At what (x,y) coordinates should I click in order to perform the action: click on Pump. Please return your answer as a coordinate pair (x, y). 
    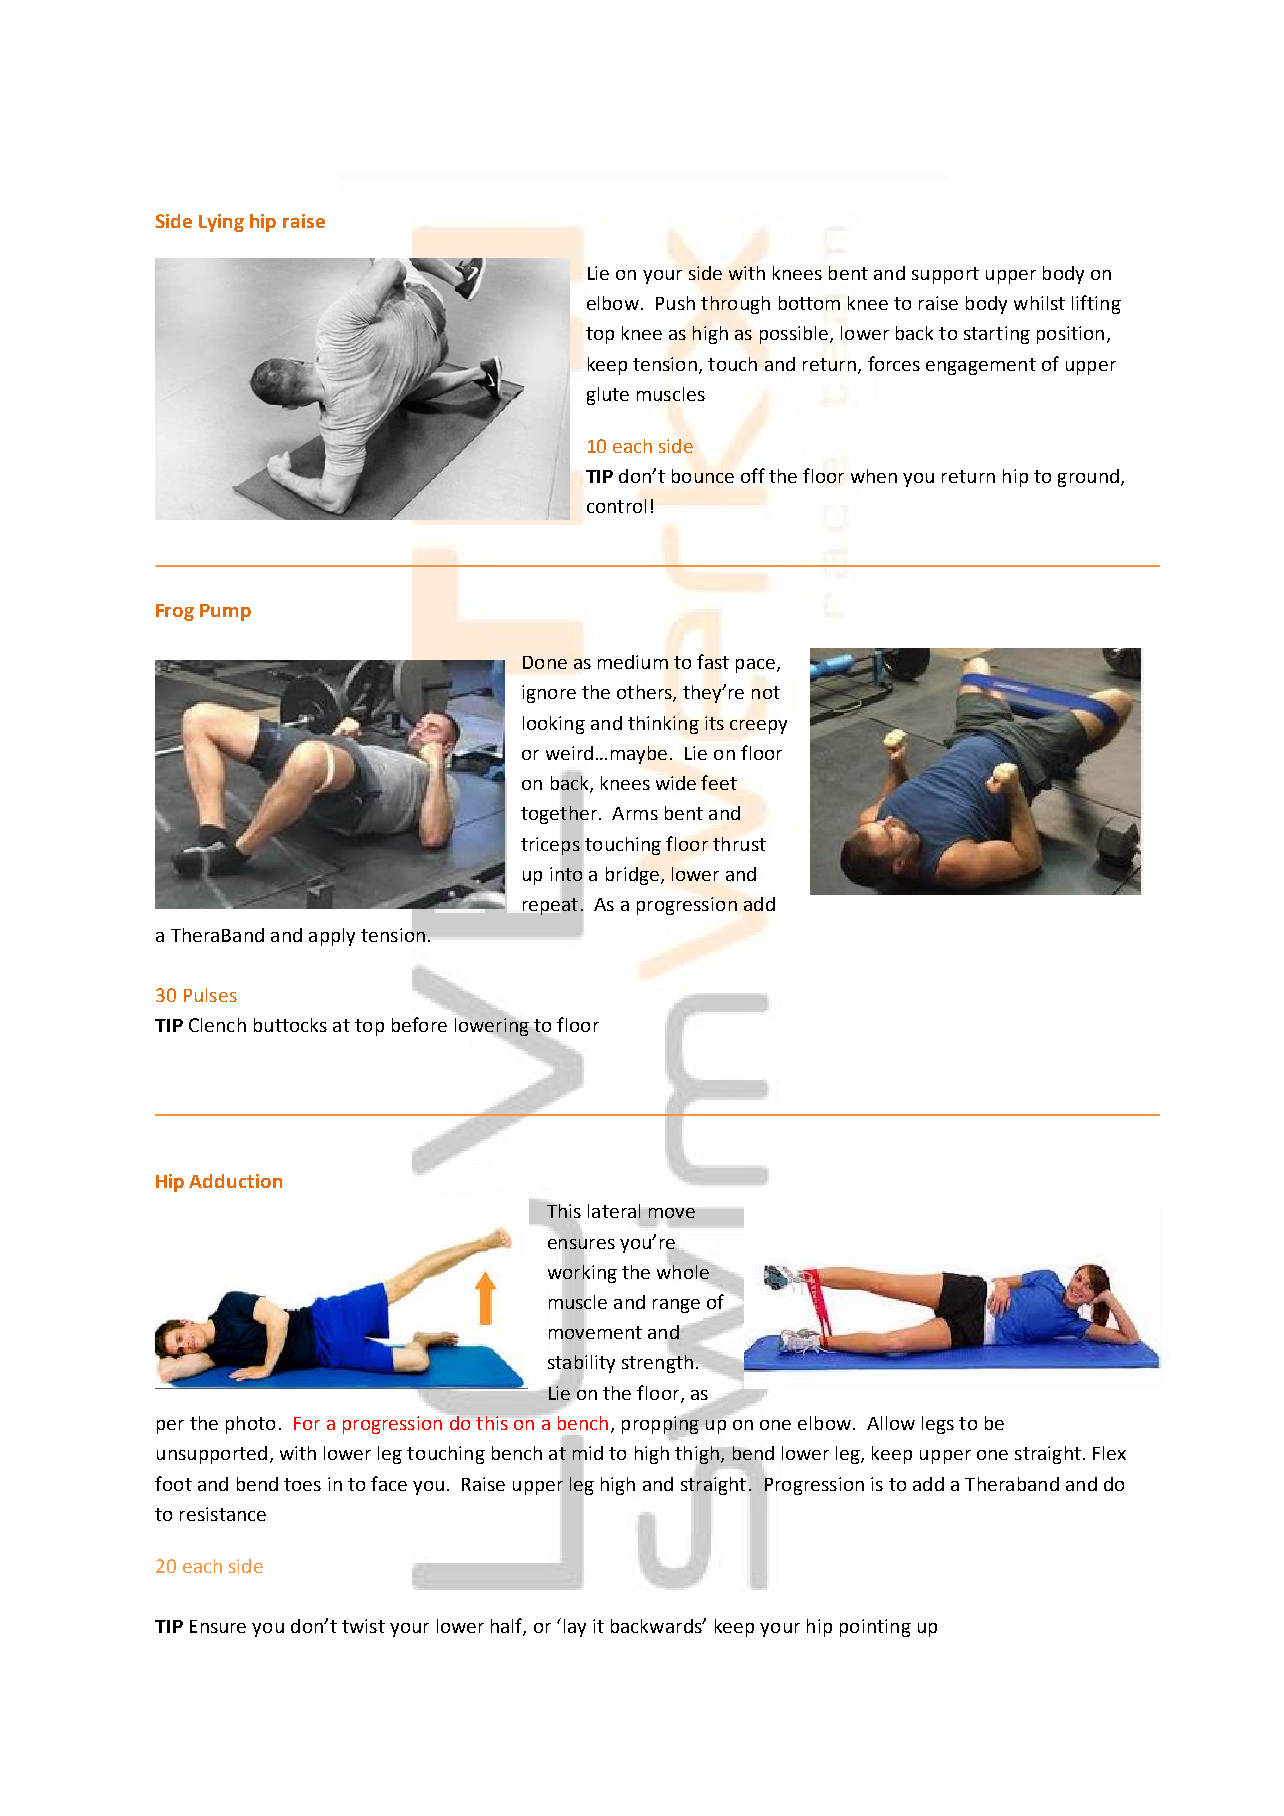
    Looking at the image, I should click on (225, 612).
